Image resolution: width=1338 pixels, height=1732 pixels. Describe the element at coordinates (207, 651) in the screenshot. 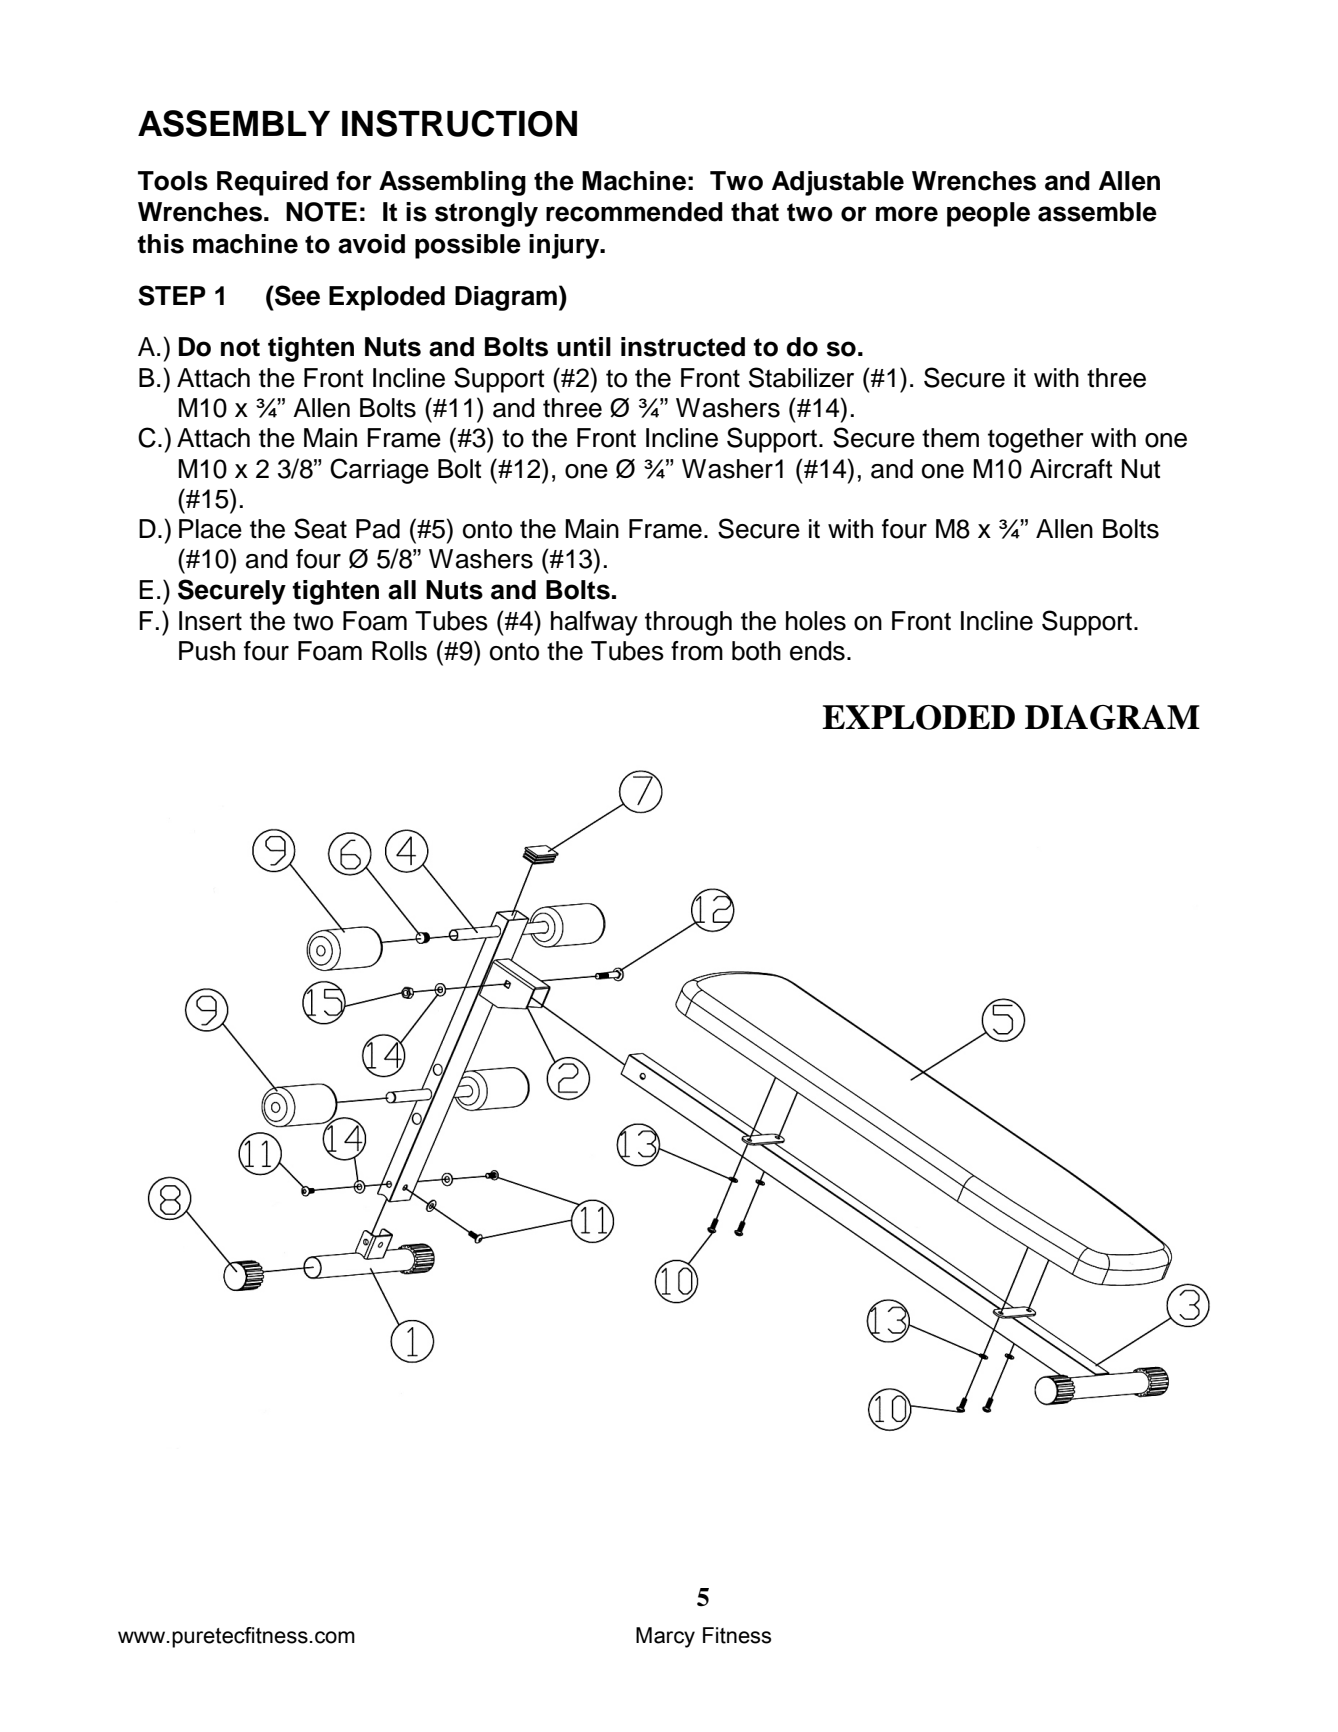

I see `Push` at that location.
